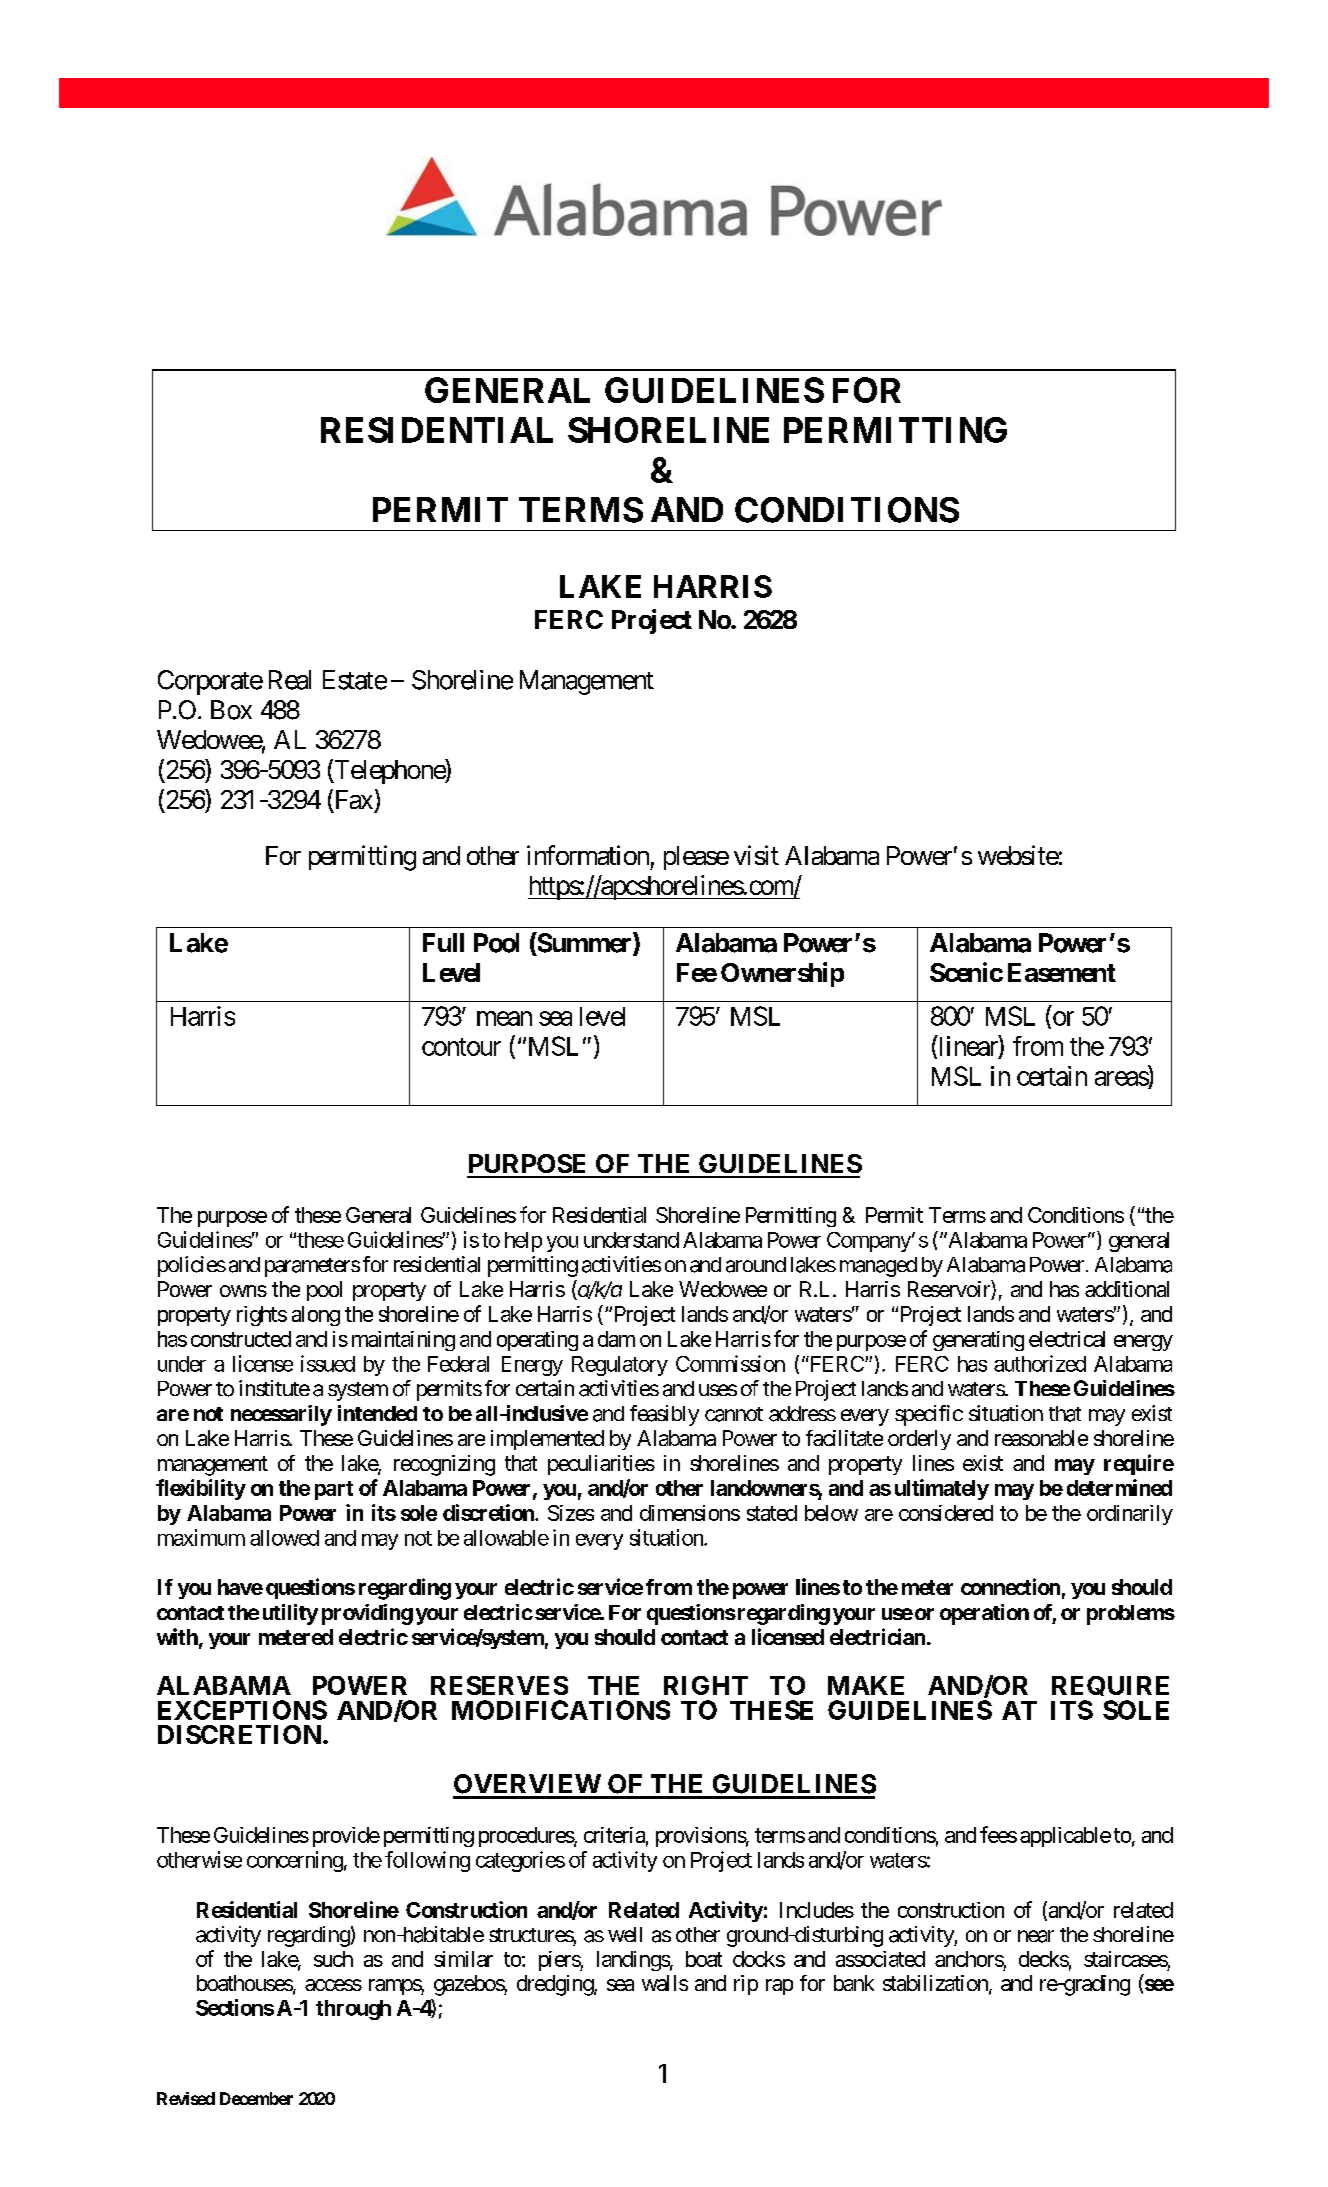 This page has height=2187, width=1328. I want to click on operation, so click(984, 1614).
